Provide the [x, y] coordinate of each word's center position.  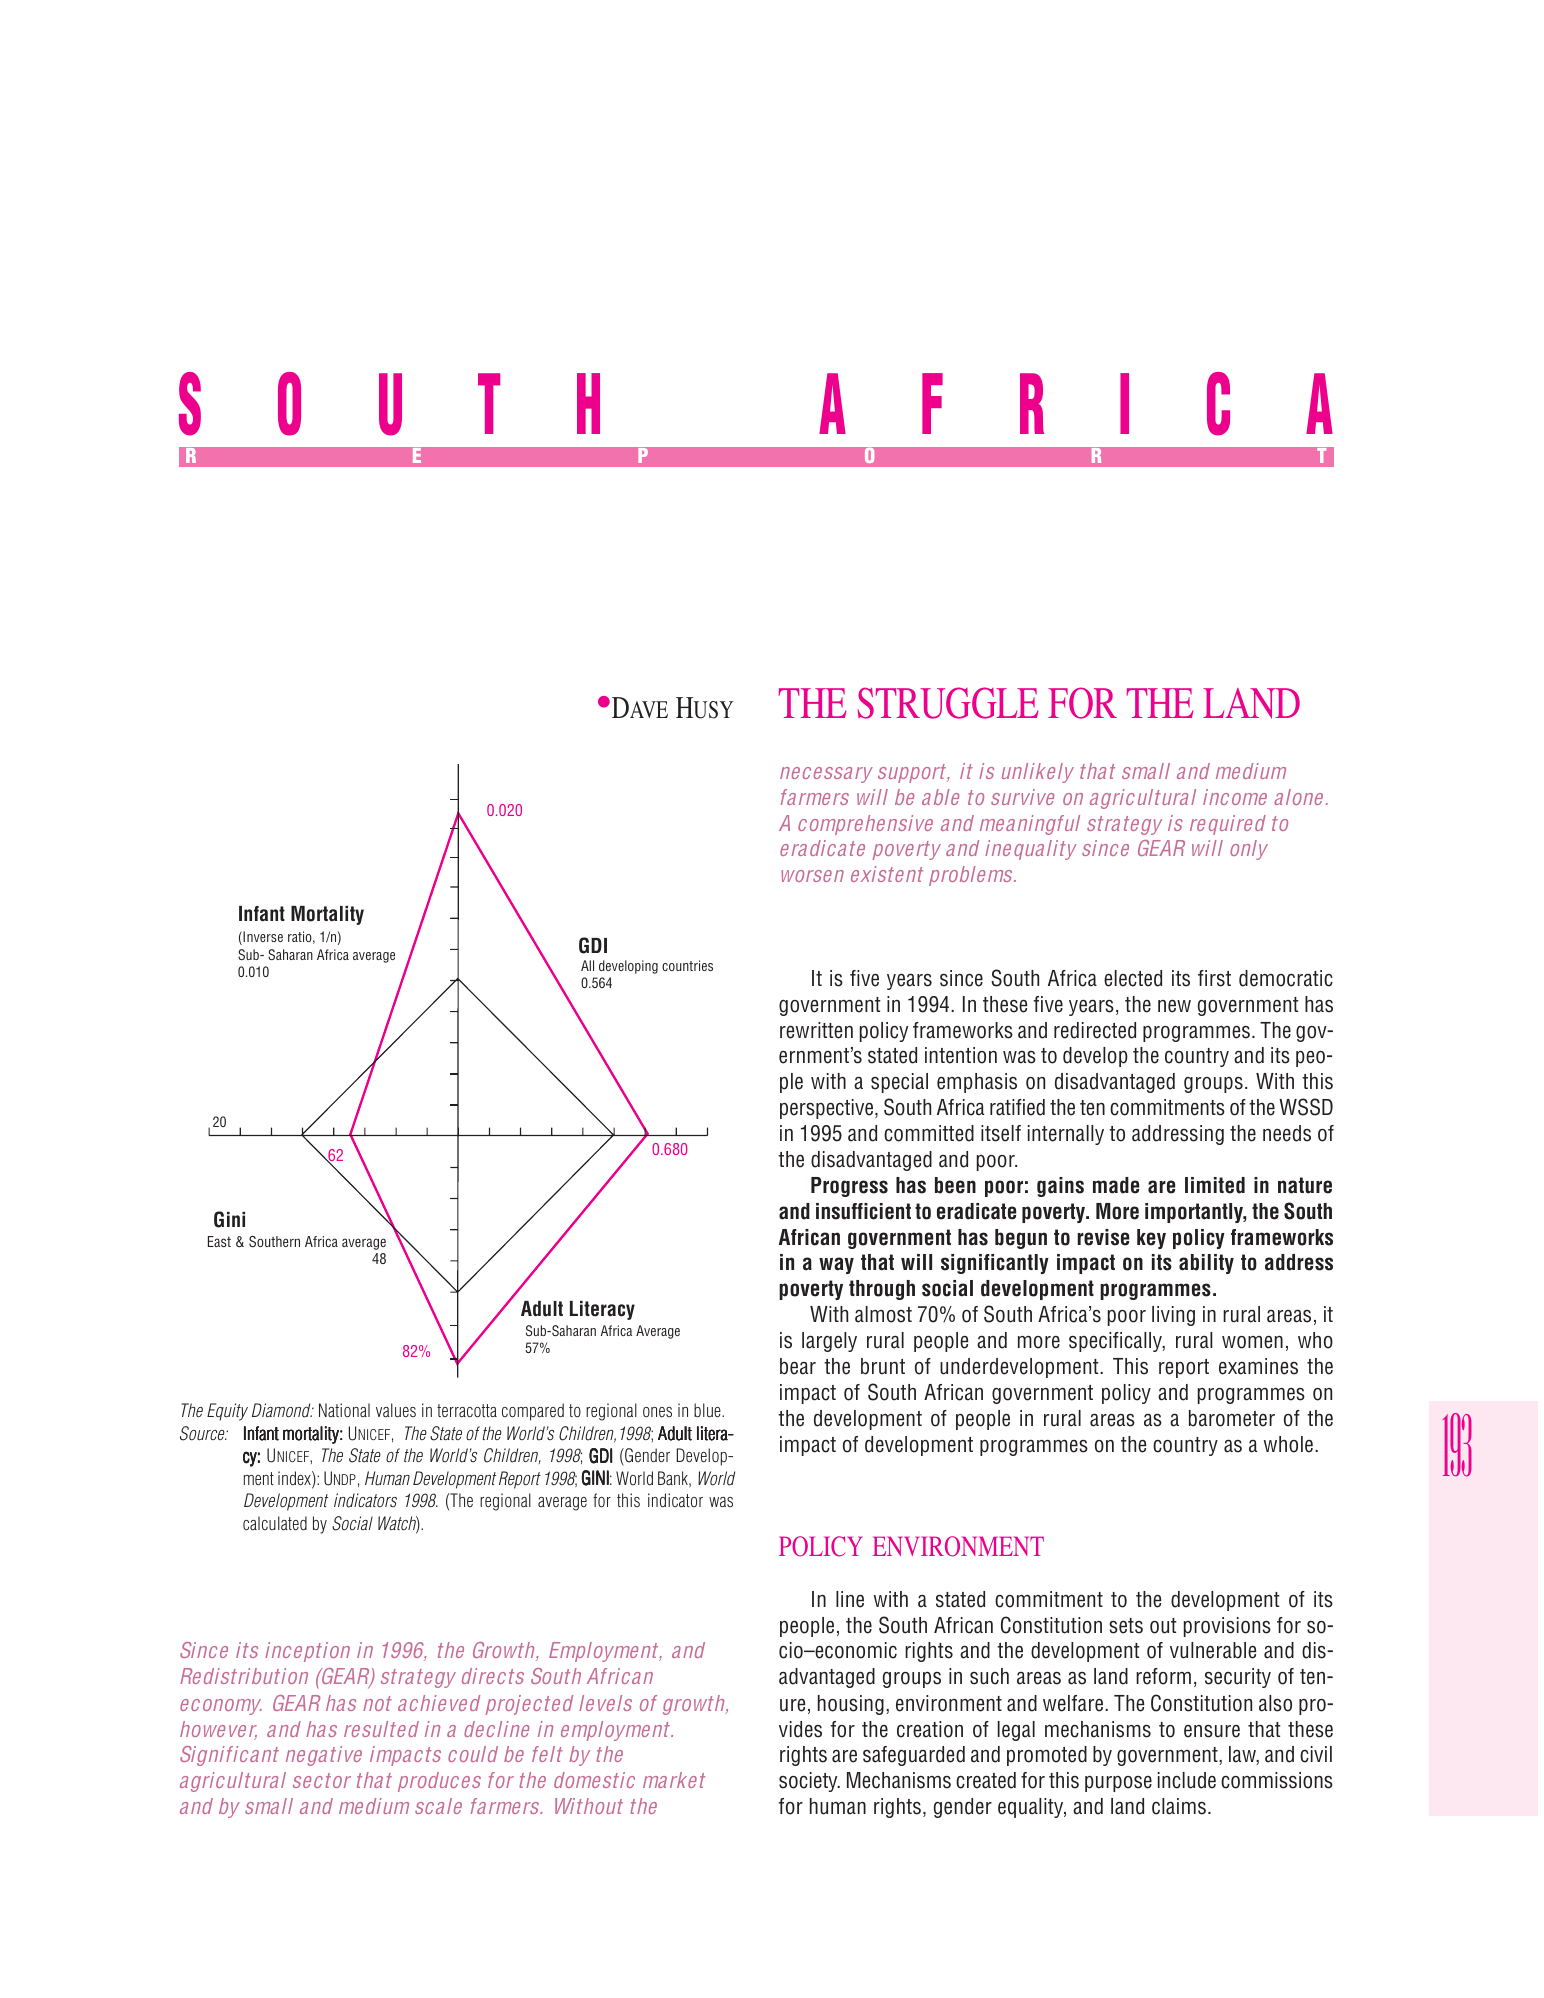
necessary [826, 775]
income [1235, 797]
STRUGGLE [947, 703]
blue [708, 1410]
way [836, 1265]
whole [1288, 1444]
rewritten [816, 1030]
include [1187, 1780]
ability [1206, 1264]
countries [687, 965]
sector [322, 1780]
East [219, 1241]
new [1174, 1006]
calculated [275, 1523]
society [809, 1782]
